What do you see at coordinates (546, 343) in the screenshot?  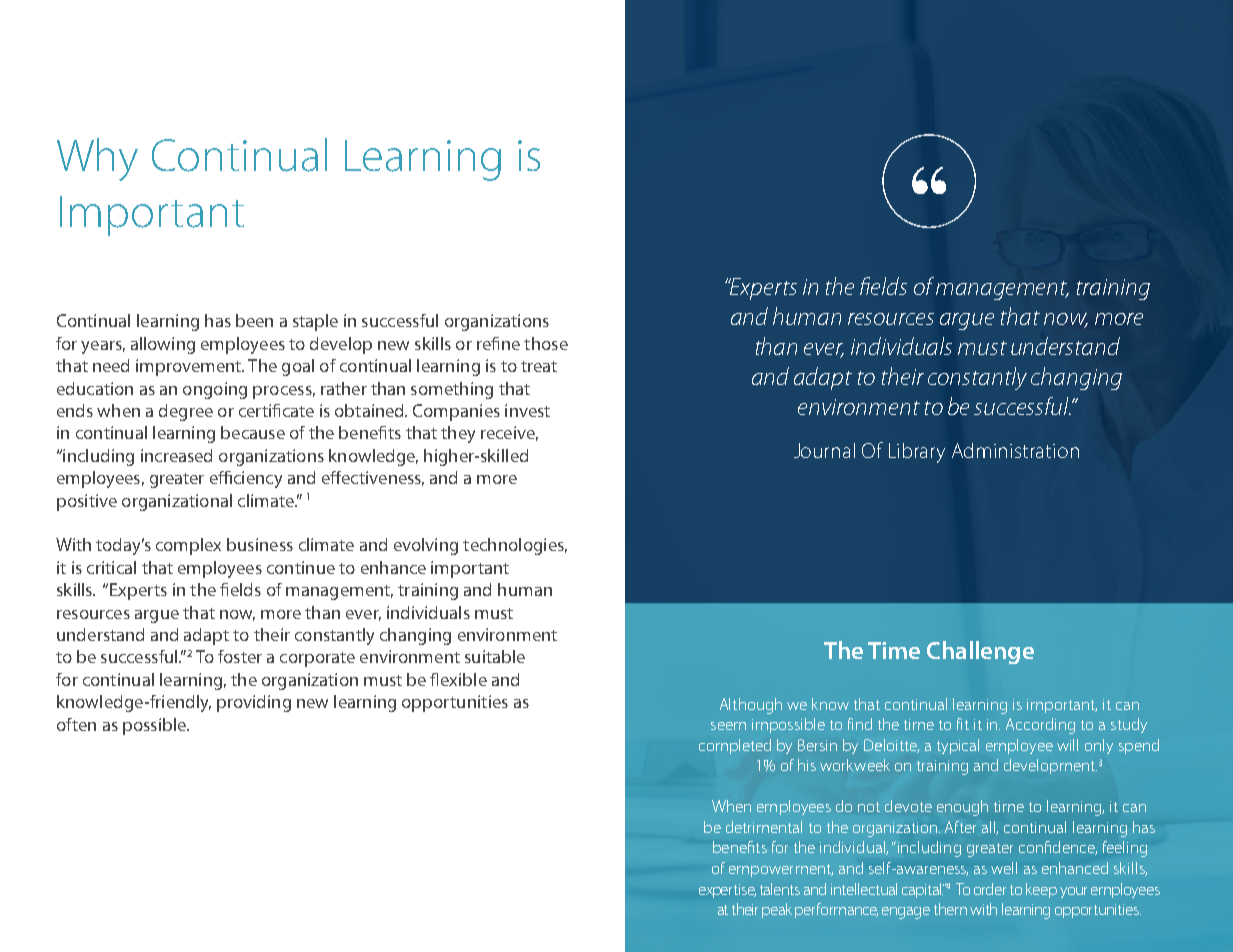 I see `those` at bounding box center [546, 343].
